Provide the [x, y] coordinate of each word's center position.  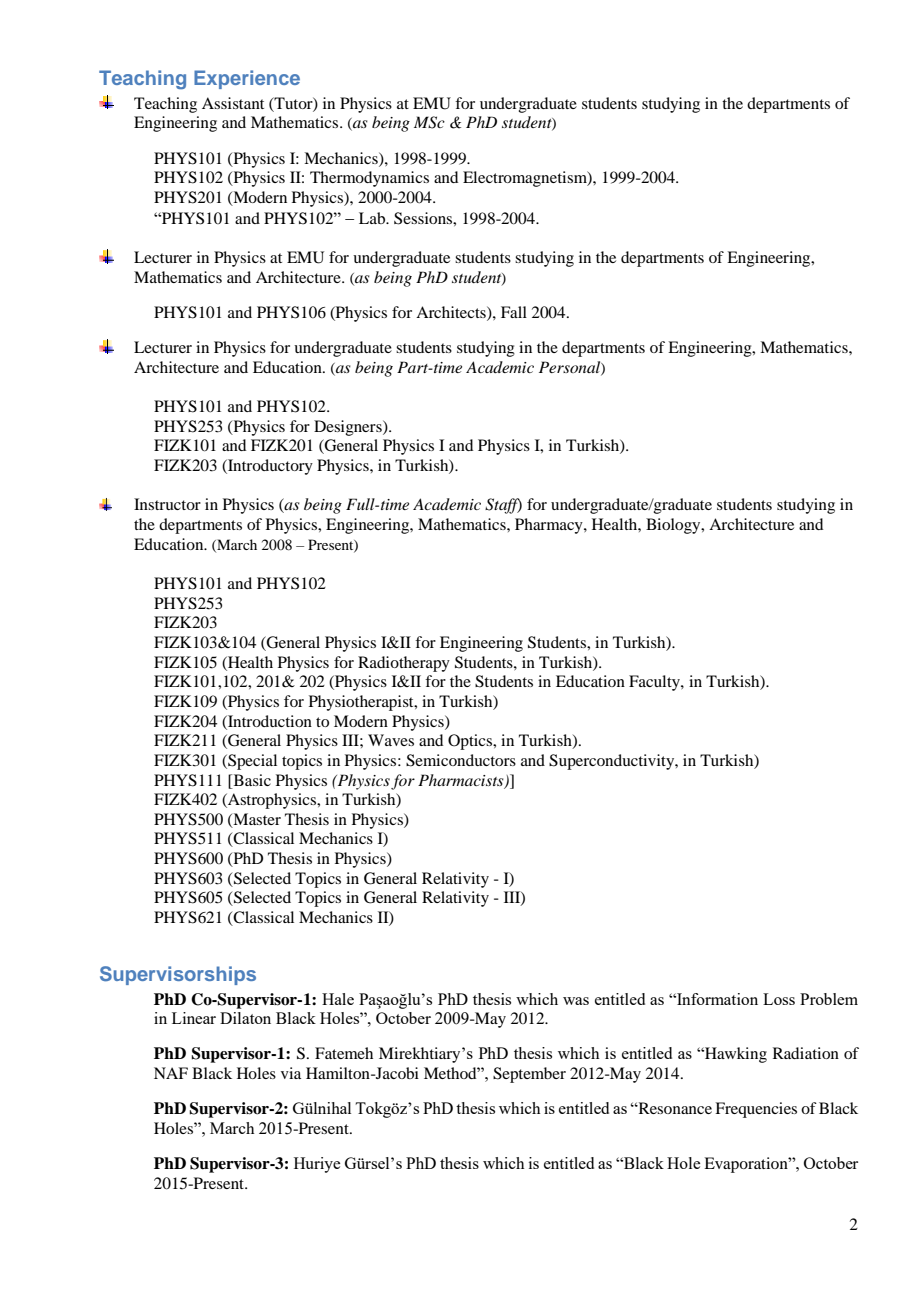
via [291, 1073]
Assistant [233, 103]
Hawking [735, 1055]
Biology [674, 526]
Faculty [655, 683]
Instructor [167, 504]
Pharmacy [550, 526]
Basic [251, 780]
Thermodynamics [369, 179]
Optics [471, 742]
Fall [514, 312]
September [529, 1075]
